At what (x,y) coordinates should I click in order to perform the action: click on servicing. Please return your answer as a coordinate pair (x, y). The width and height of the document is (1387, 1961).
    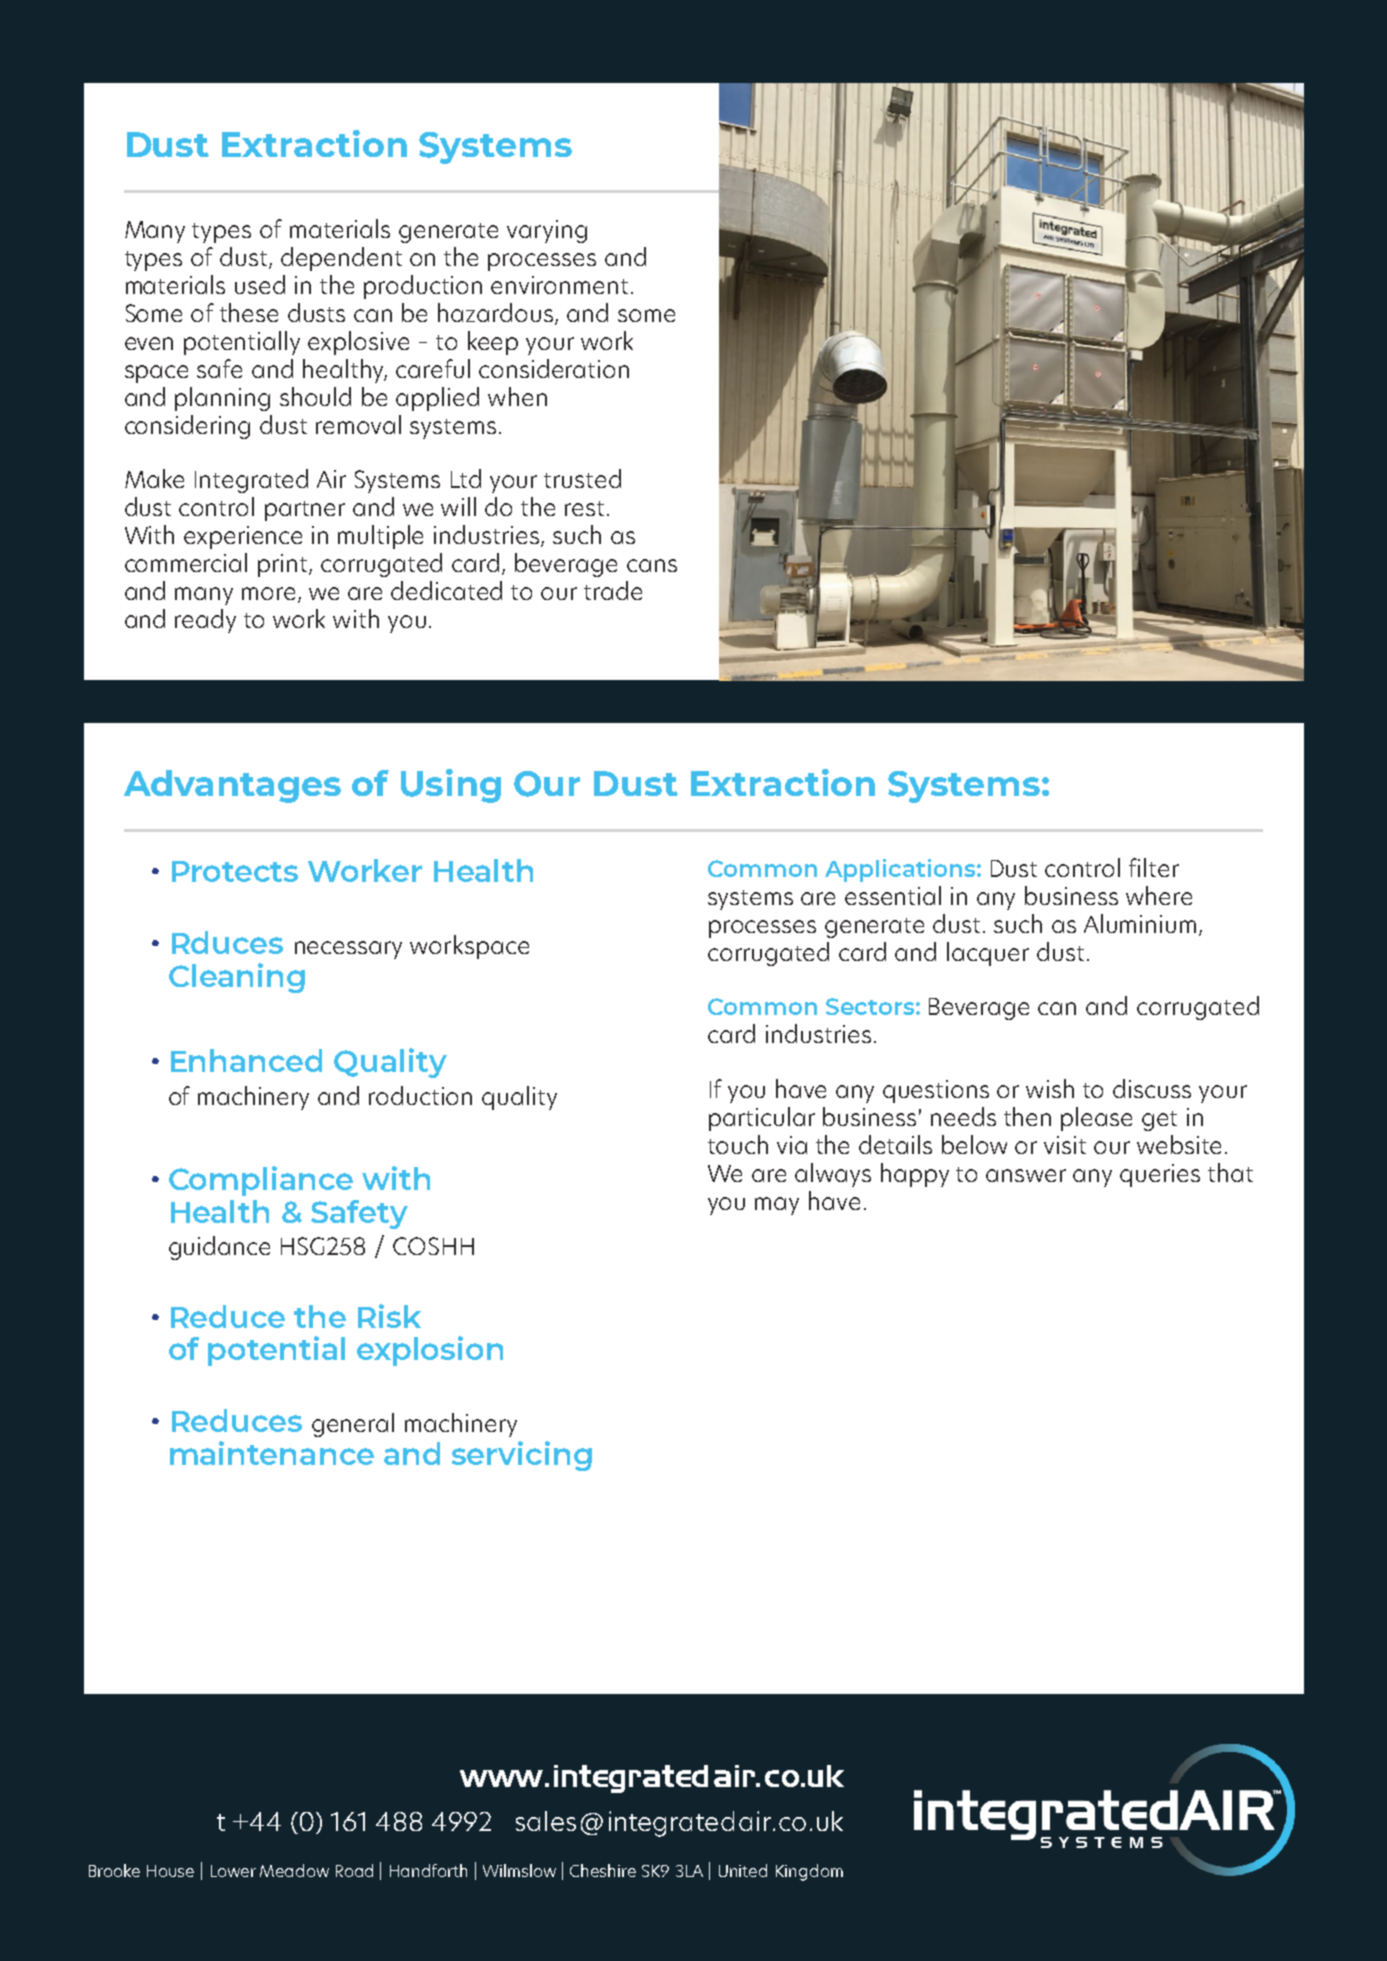
    Looking at the image, I should click on (522, 1456).
